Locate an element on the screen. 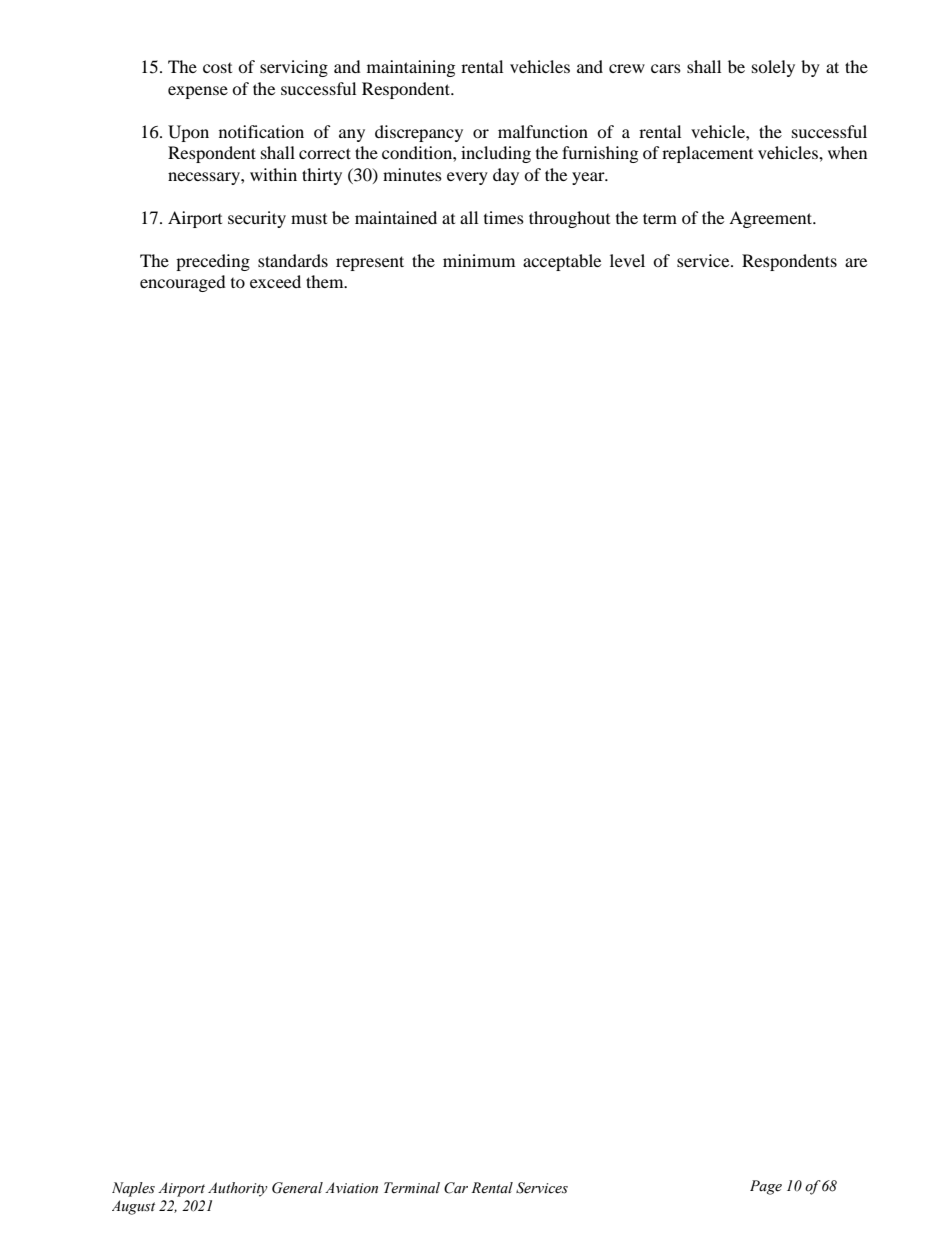  Aviation is located at coordinates (351, 1188).
